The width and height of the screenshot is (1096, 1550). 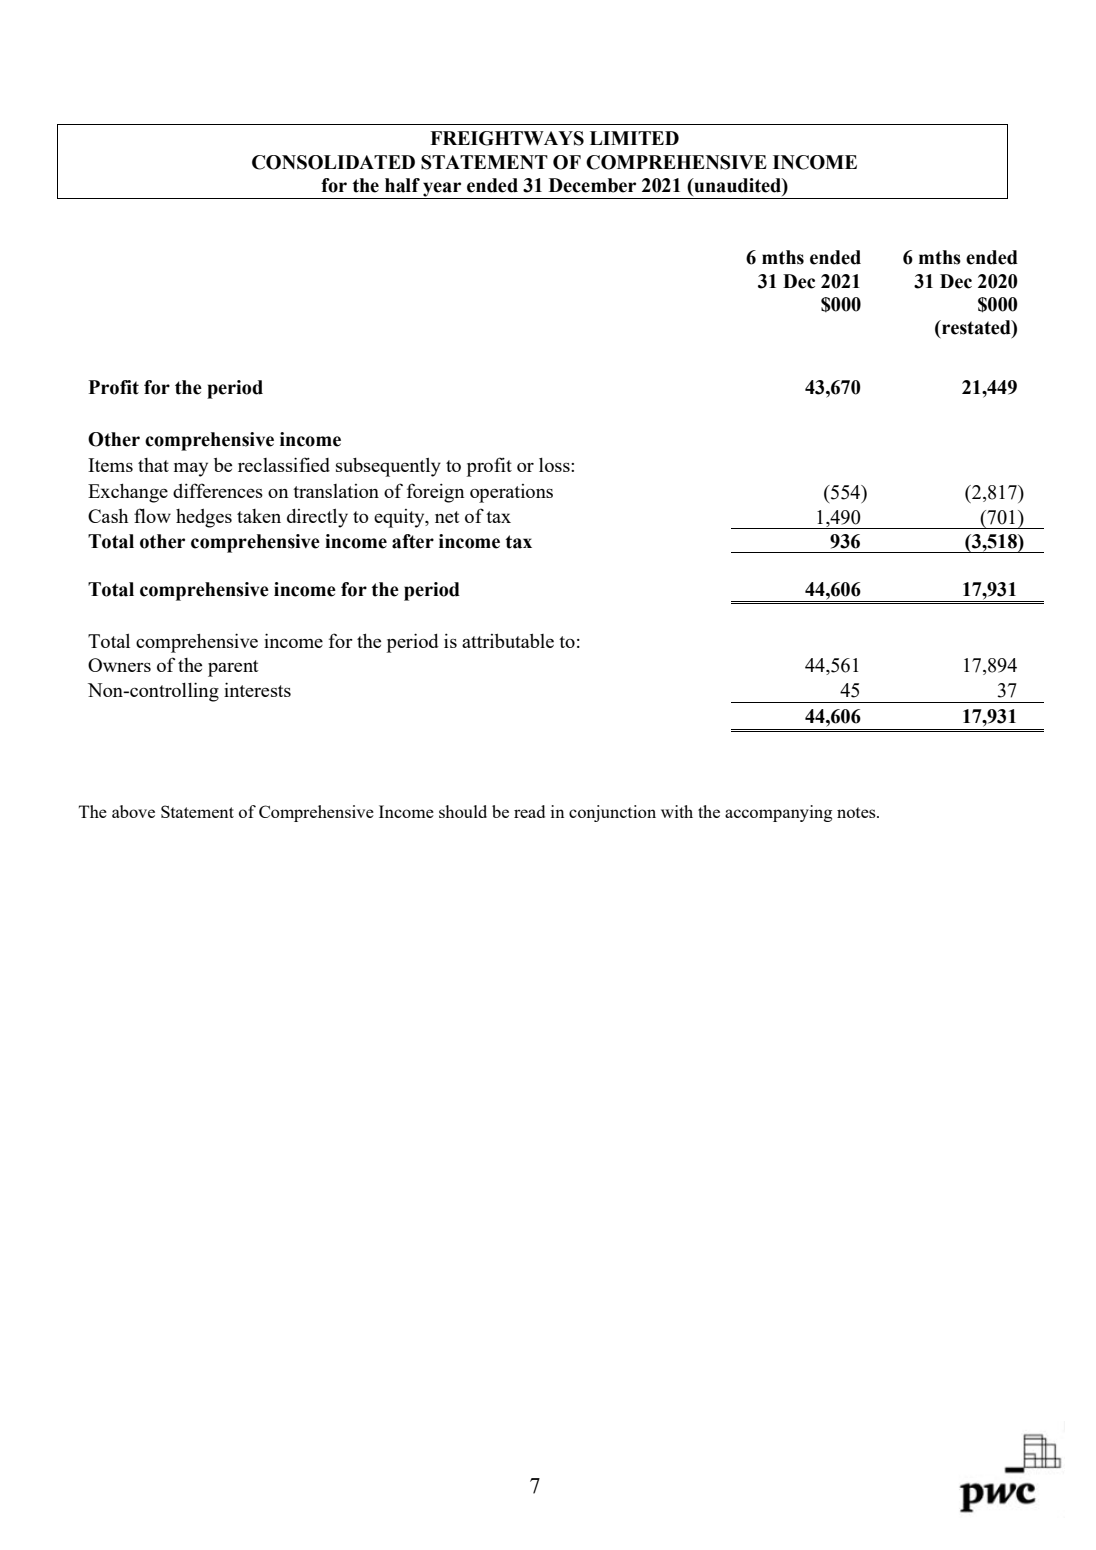 What do you see at coordinates (233, 668) in the screenshot?
I see `parent` at bounding box center [233, 668].
